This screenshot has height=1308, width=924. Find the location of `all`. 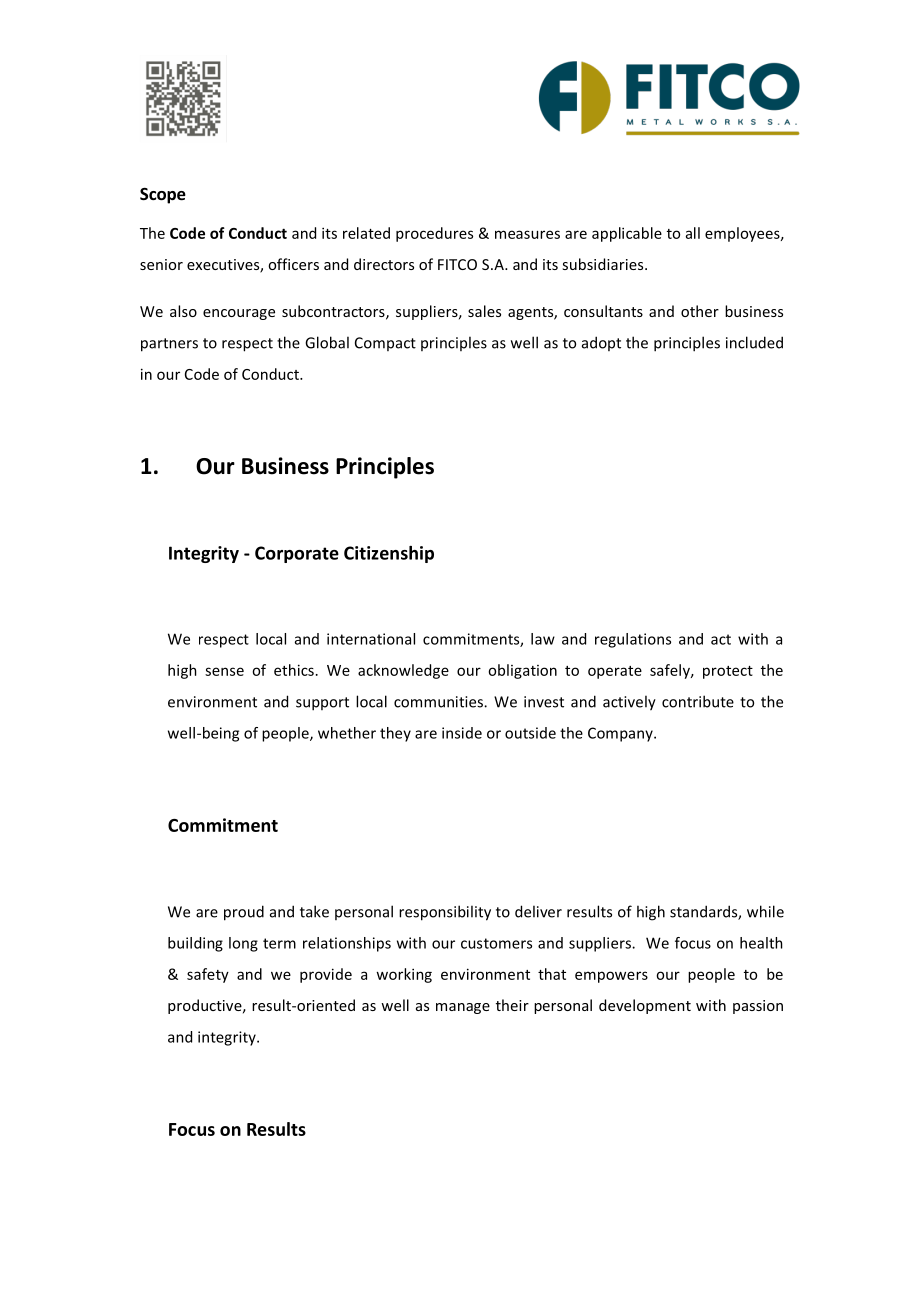

all is located at coordinates (693, 233).
